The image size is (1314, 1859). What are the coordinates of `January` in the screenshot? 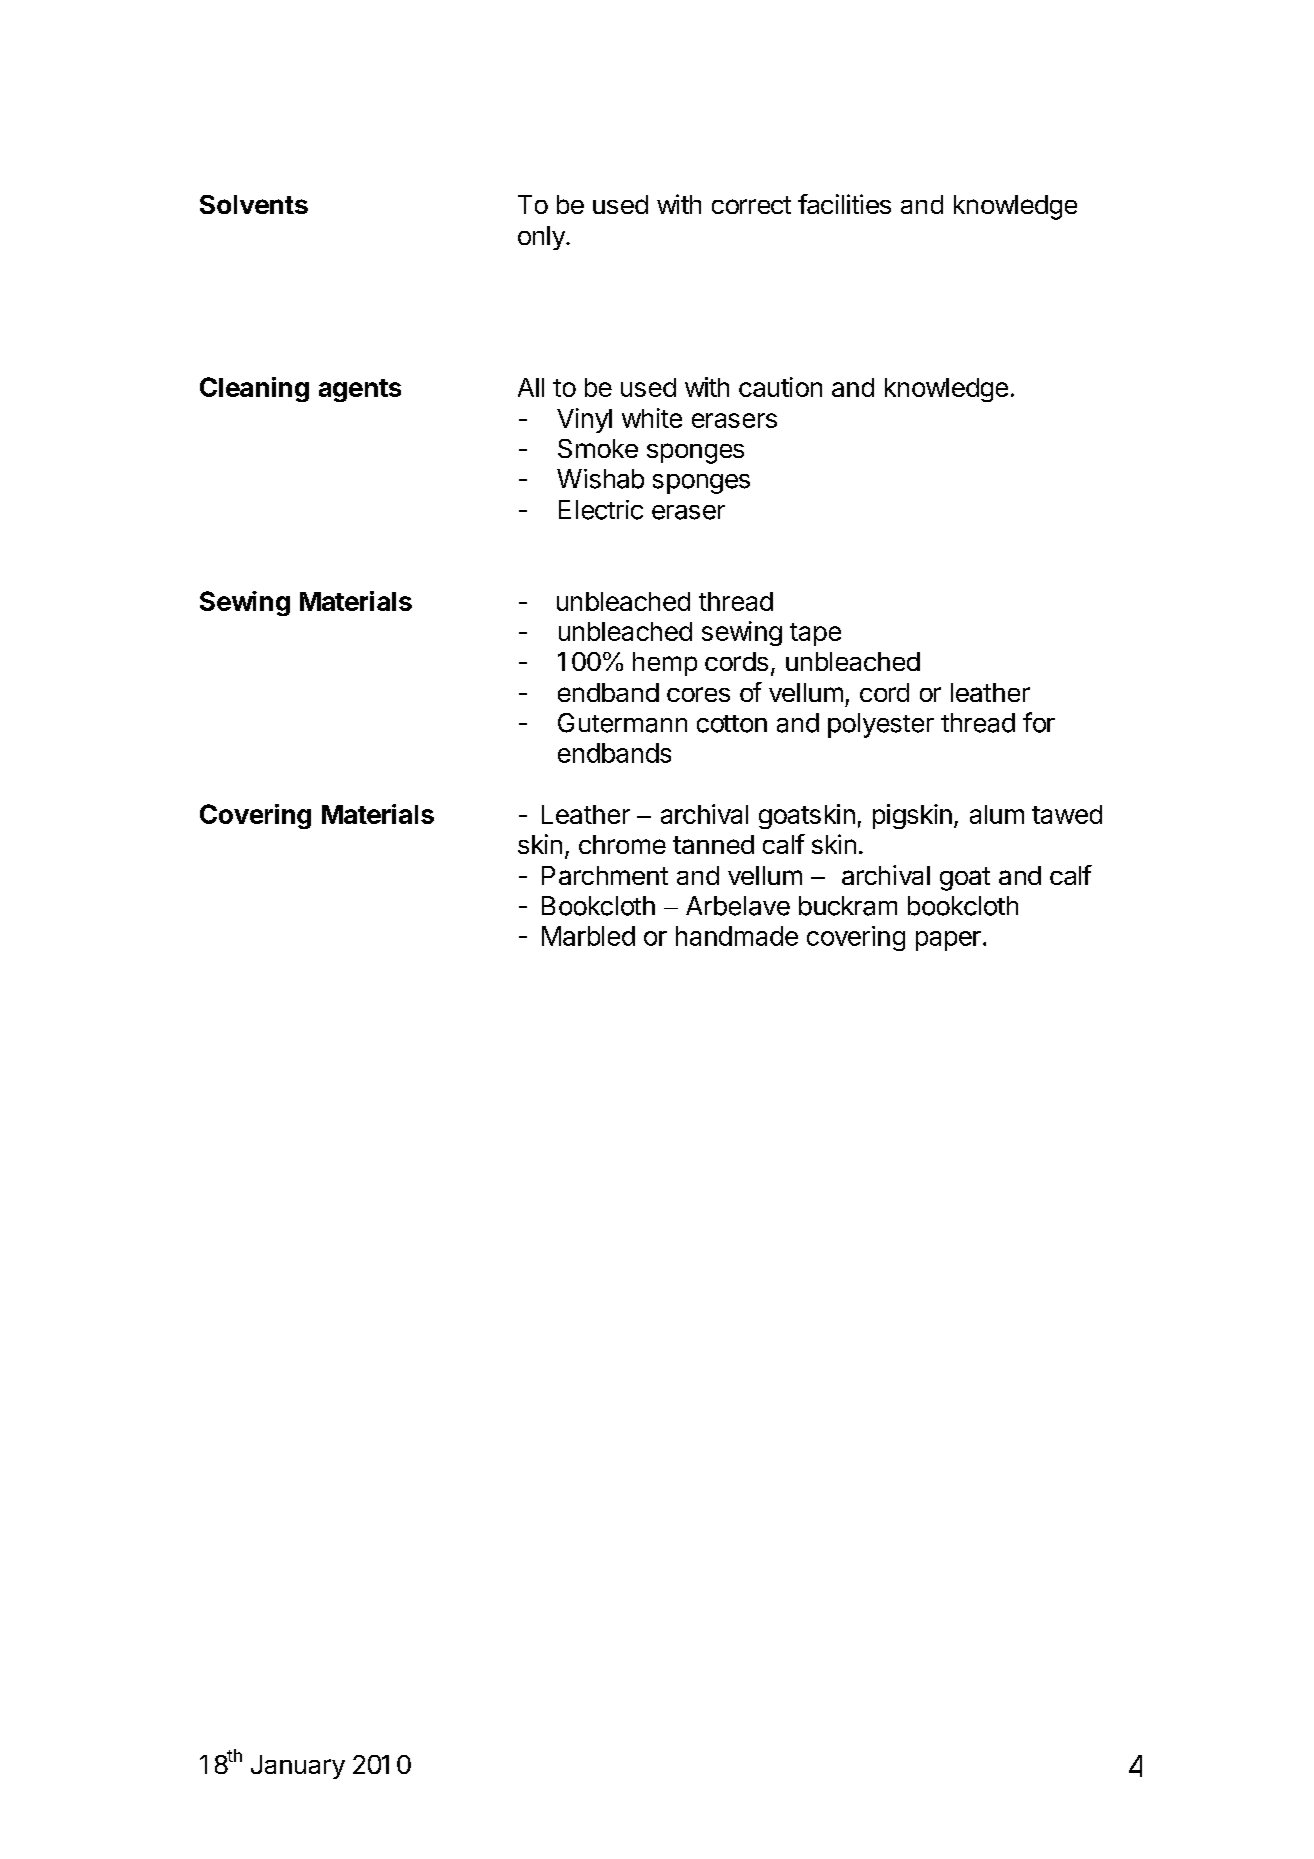 It's located at (298, 1767).
